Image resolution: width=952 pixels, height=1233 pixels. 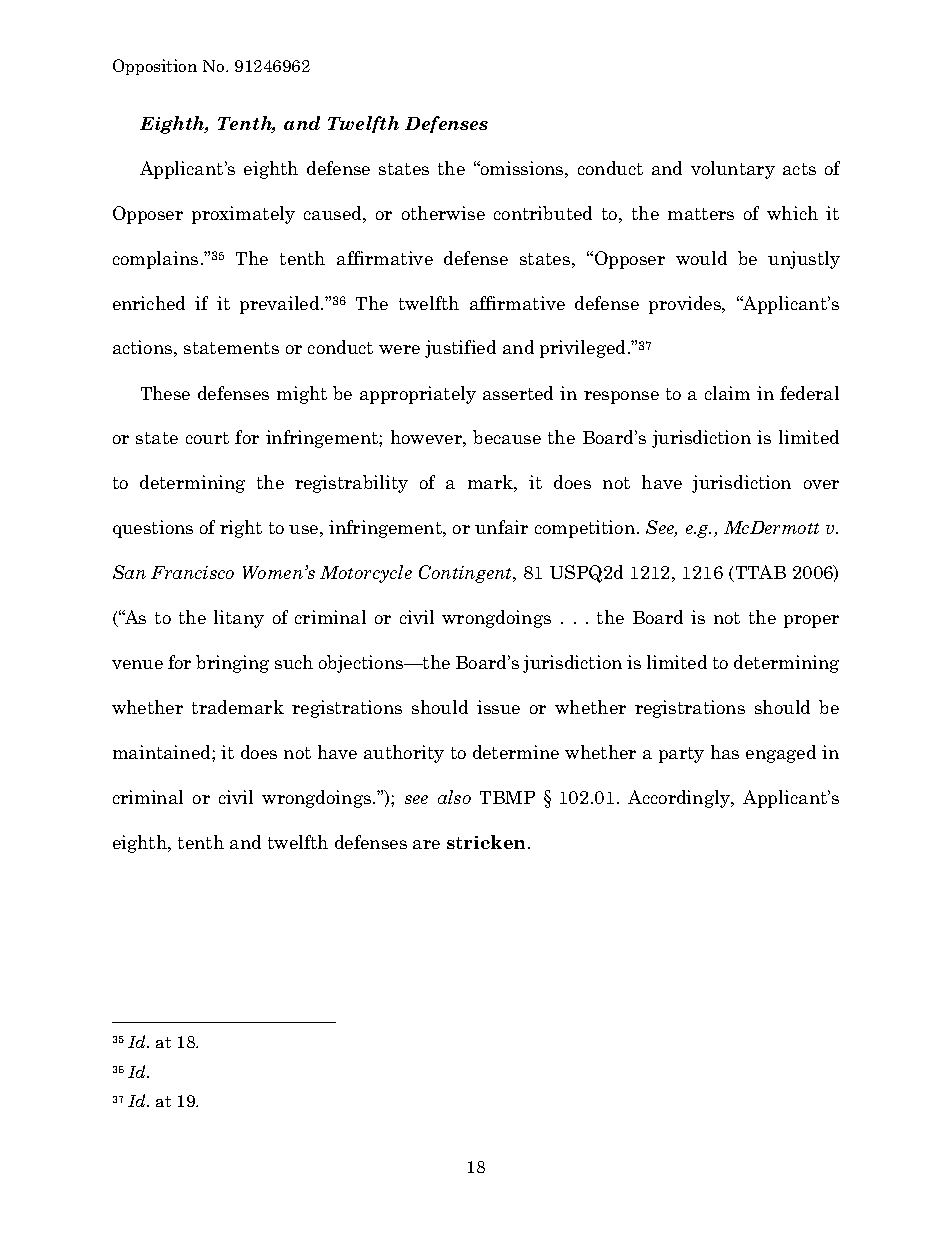 I want to click on are, so click(x=426, y=844).
